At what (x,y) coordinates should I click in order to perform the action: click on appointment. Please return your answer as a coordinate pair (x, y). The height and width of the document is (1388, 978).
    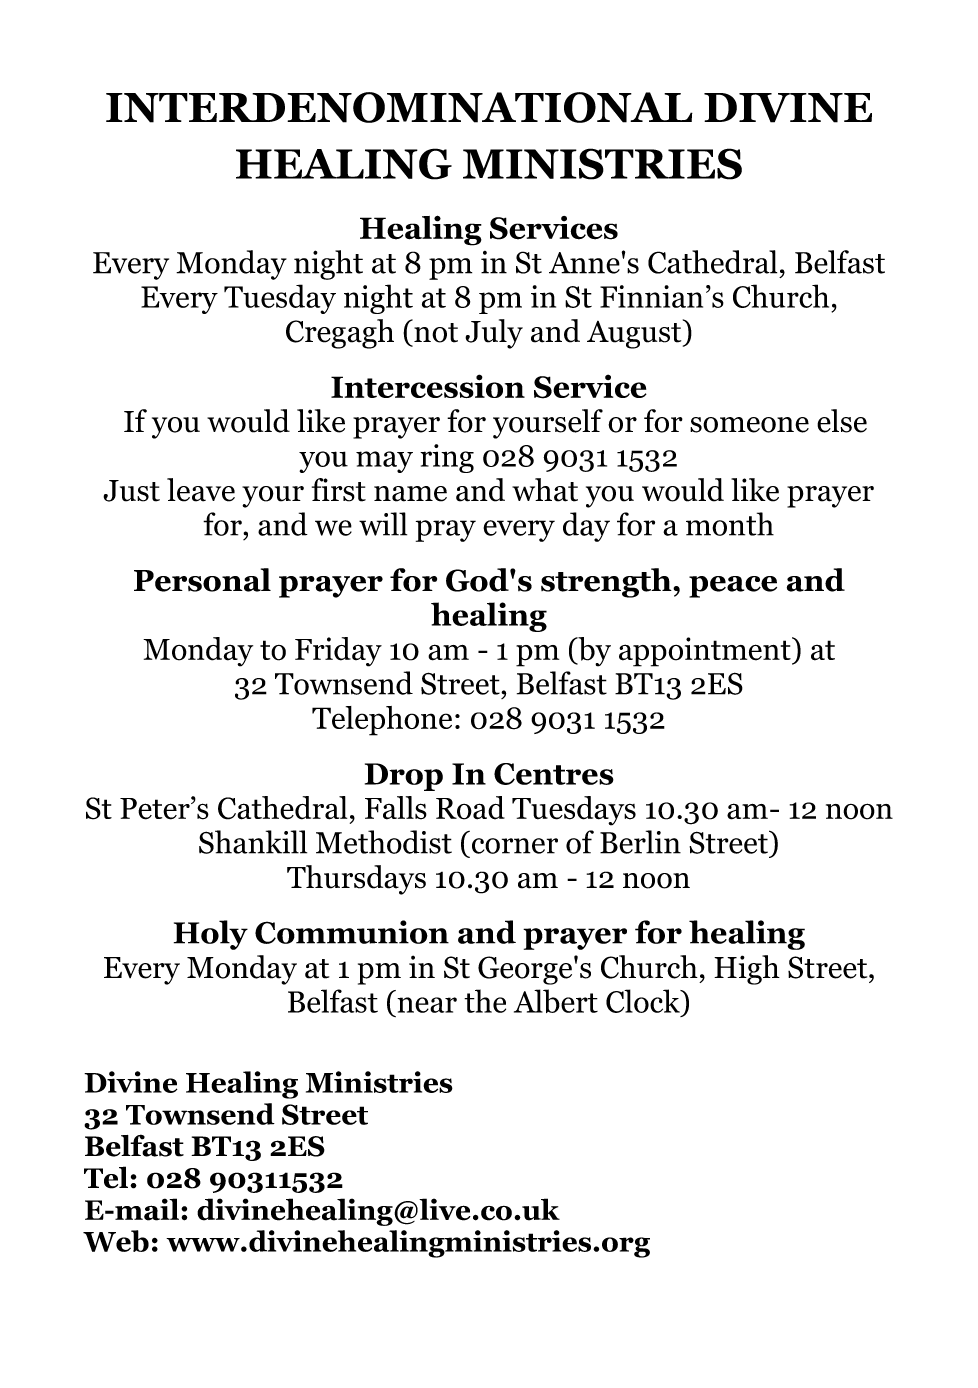
    Looking at the image, I should click on (706, 652).
